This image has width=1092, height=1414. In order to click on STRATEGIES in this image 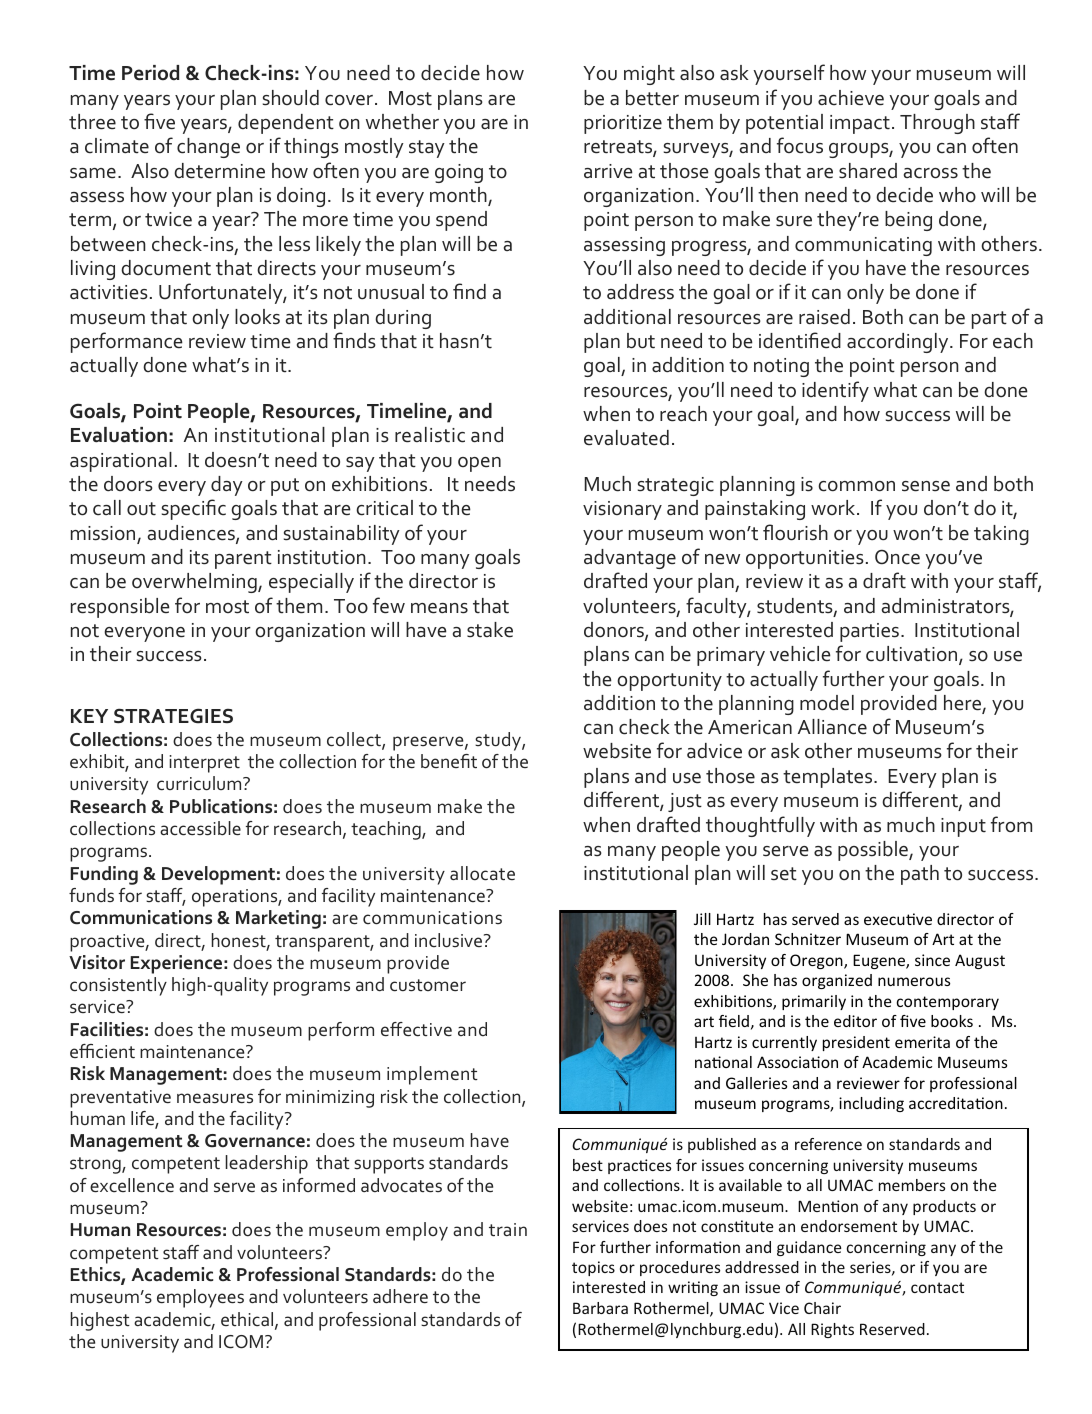, I will do `click(173, 716)`.
